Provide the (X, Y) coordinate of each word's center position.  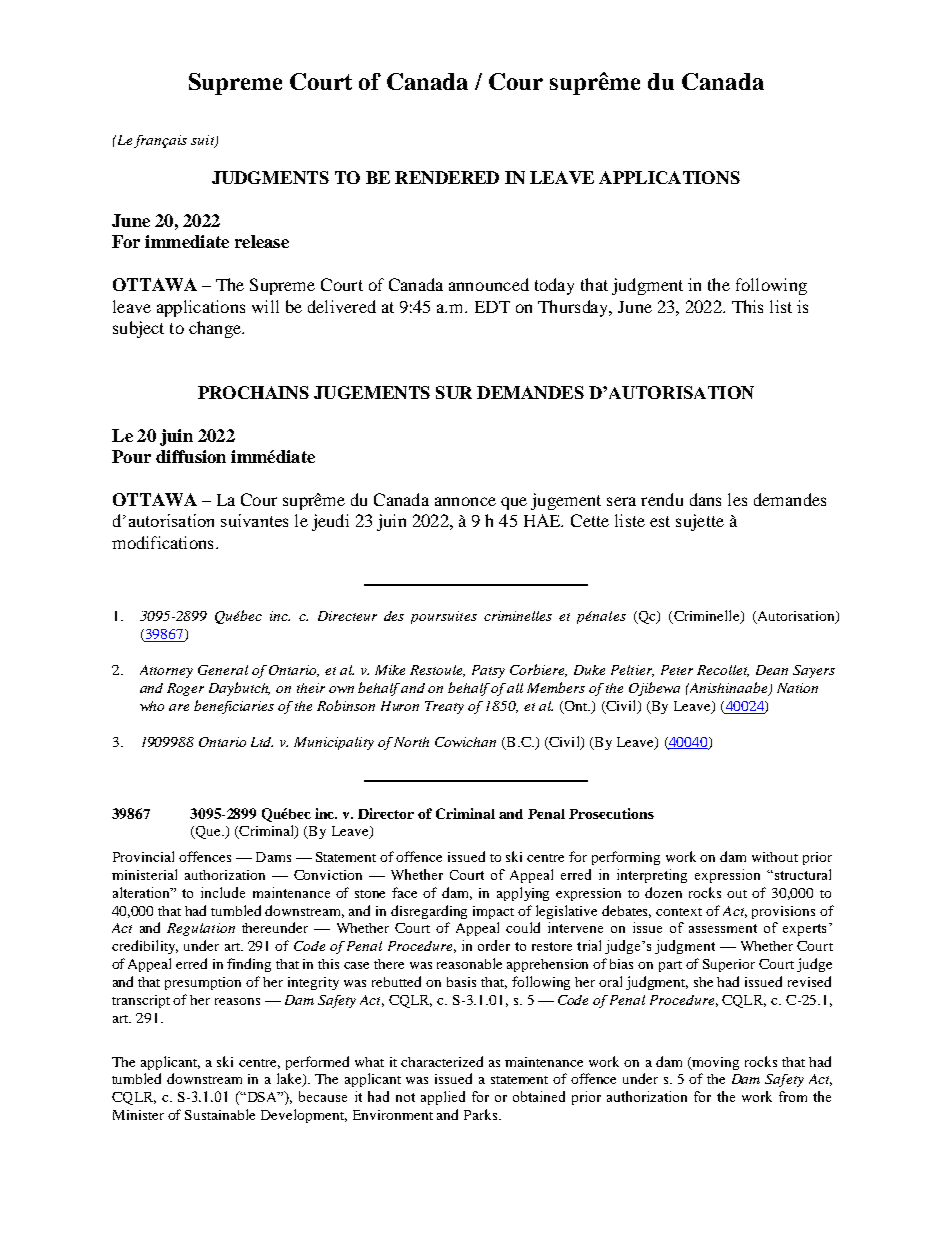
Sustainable (220, 1114)
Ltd (262, 742)
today (554, 286)
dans (705, 499)
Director (386, 813)
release (262, 241)
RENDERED (447, 177)
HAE (543, 520)
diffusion (191, 456)
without (775, 857)
